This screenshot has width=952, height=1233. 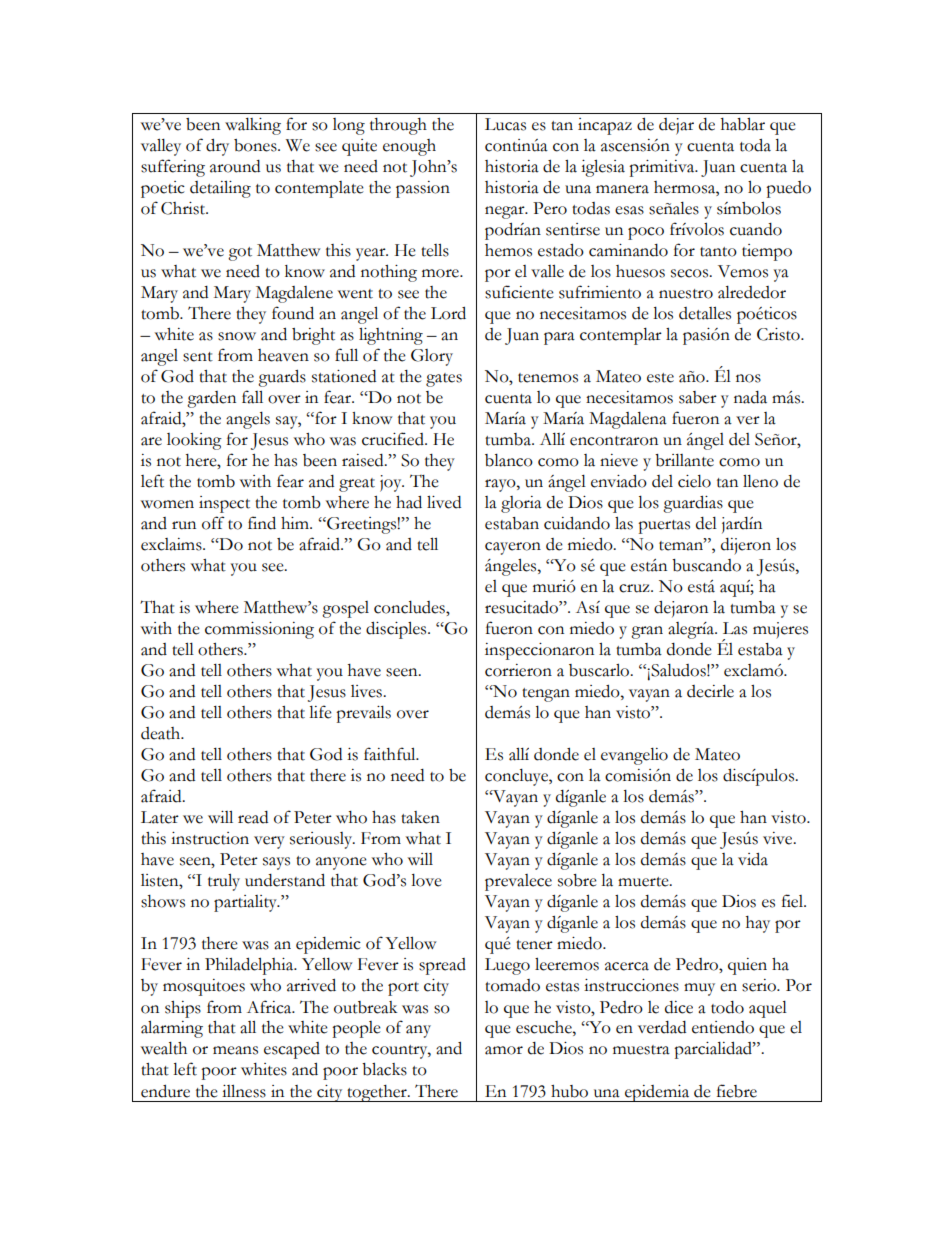 What do you see at coordinates (505, 124) in the screenshot?
I see `Lucas` at bounding box center [505, 124].
